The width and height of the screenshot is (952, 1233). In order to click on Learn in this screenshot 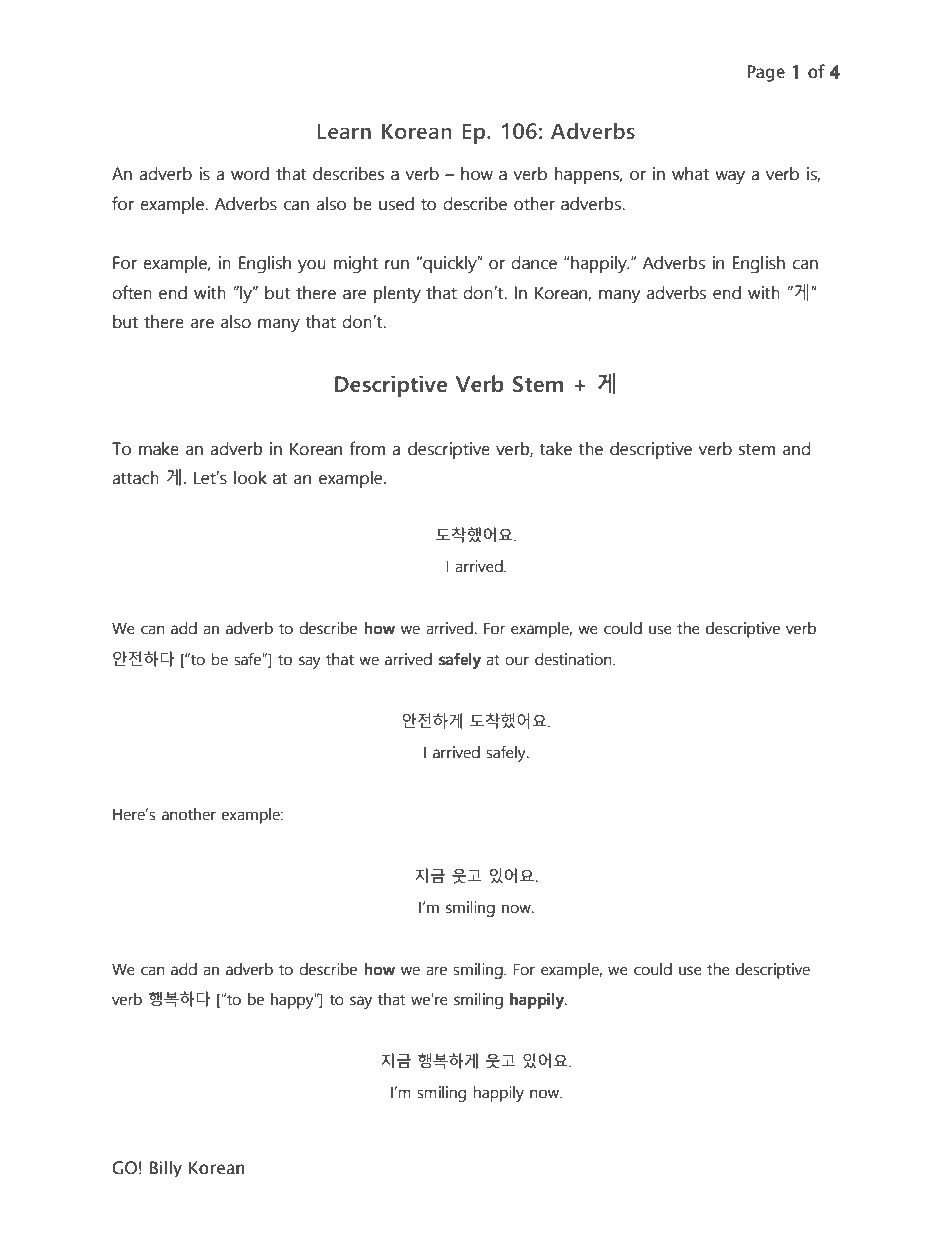, I will do `click(344, 131)`.
